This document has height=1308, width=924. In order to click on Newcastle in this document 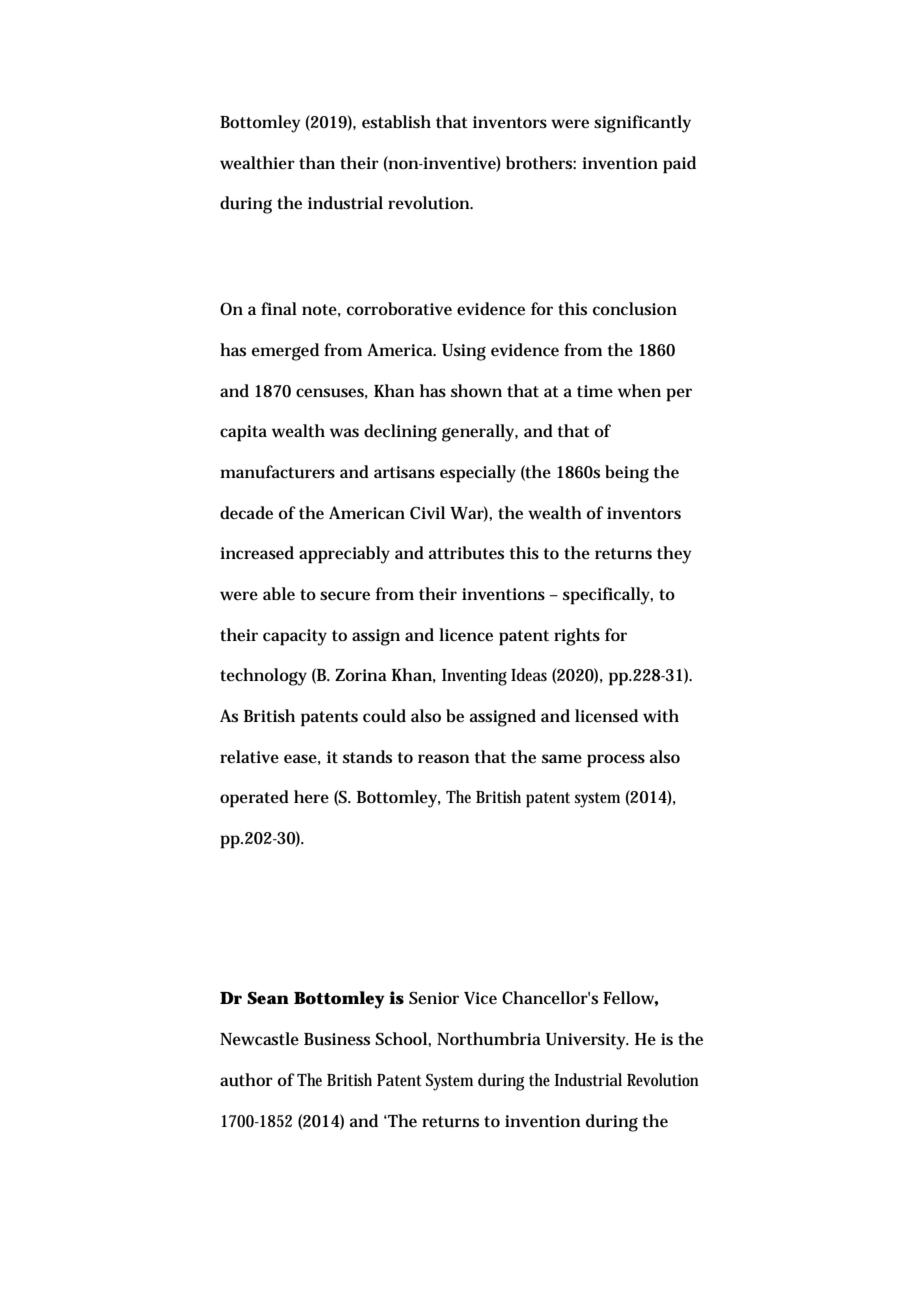, I will do `click(259, 1039)`.
